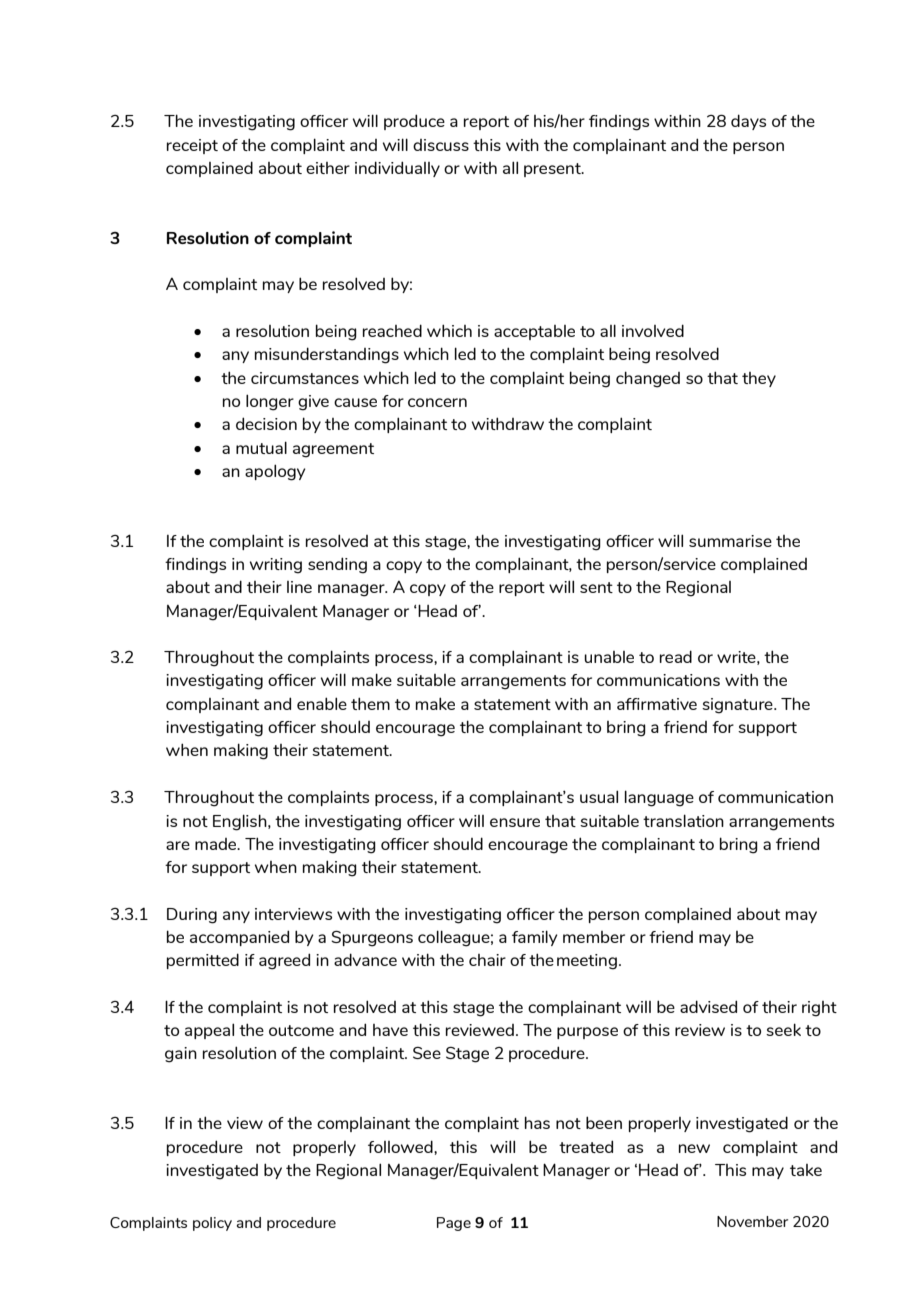 This screenshot has height=1308, width=924. I want to click on apology, so click(275, 472).
